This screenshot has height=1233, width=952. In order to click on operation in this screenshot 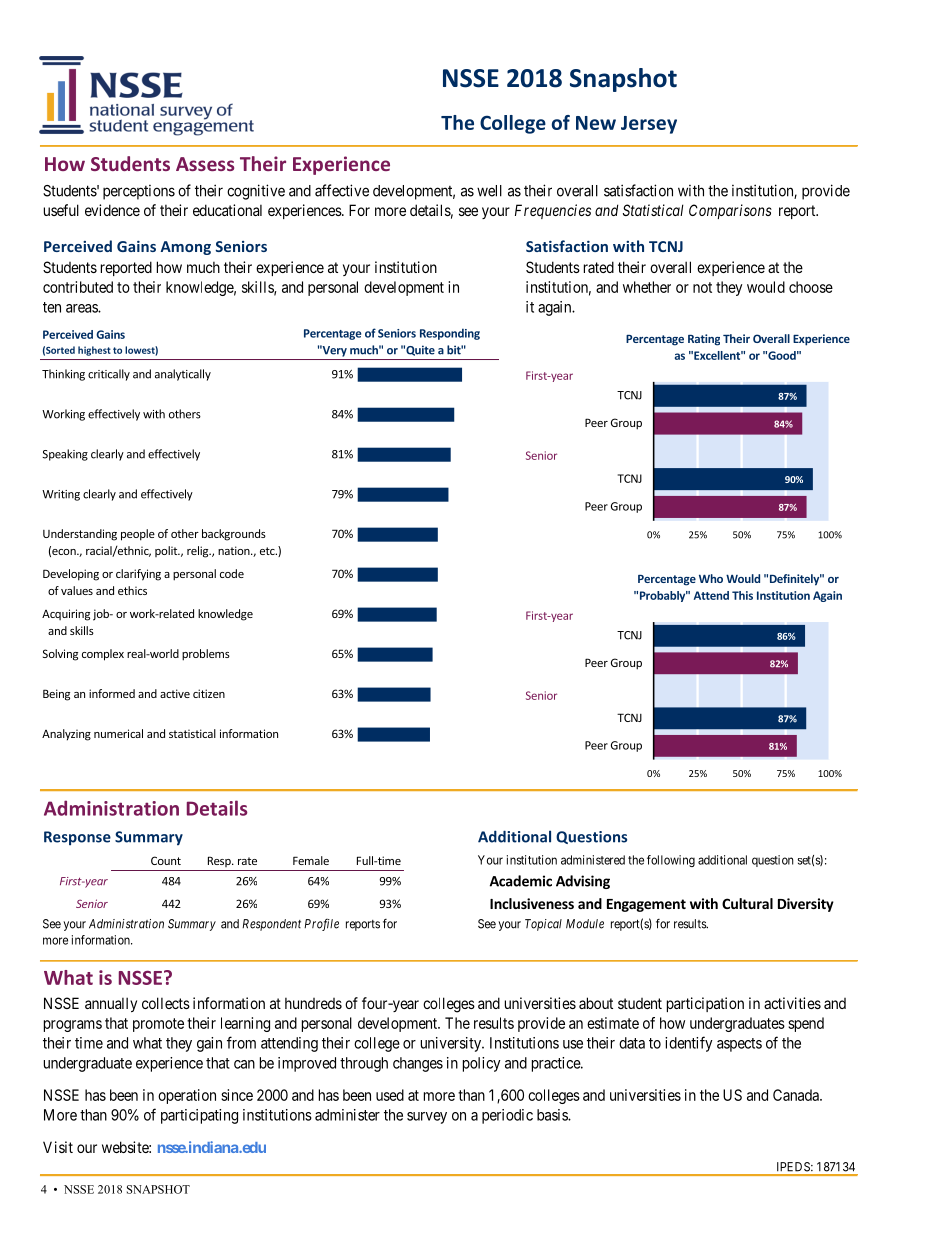, I will do `click(187, 1096)`.
